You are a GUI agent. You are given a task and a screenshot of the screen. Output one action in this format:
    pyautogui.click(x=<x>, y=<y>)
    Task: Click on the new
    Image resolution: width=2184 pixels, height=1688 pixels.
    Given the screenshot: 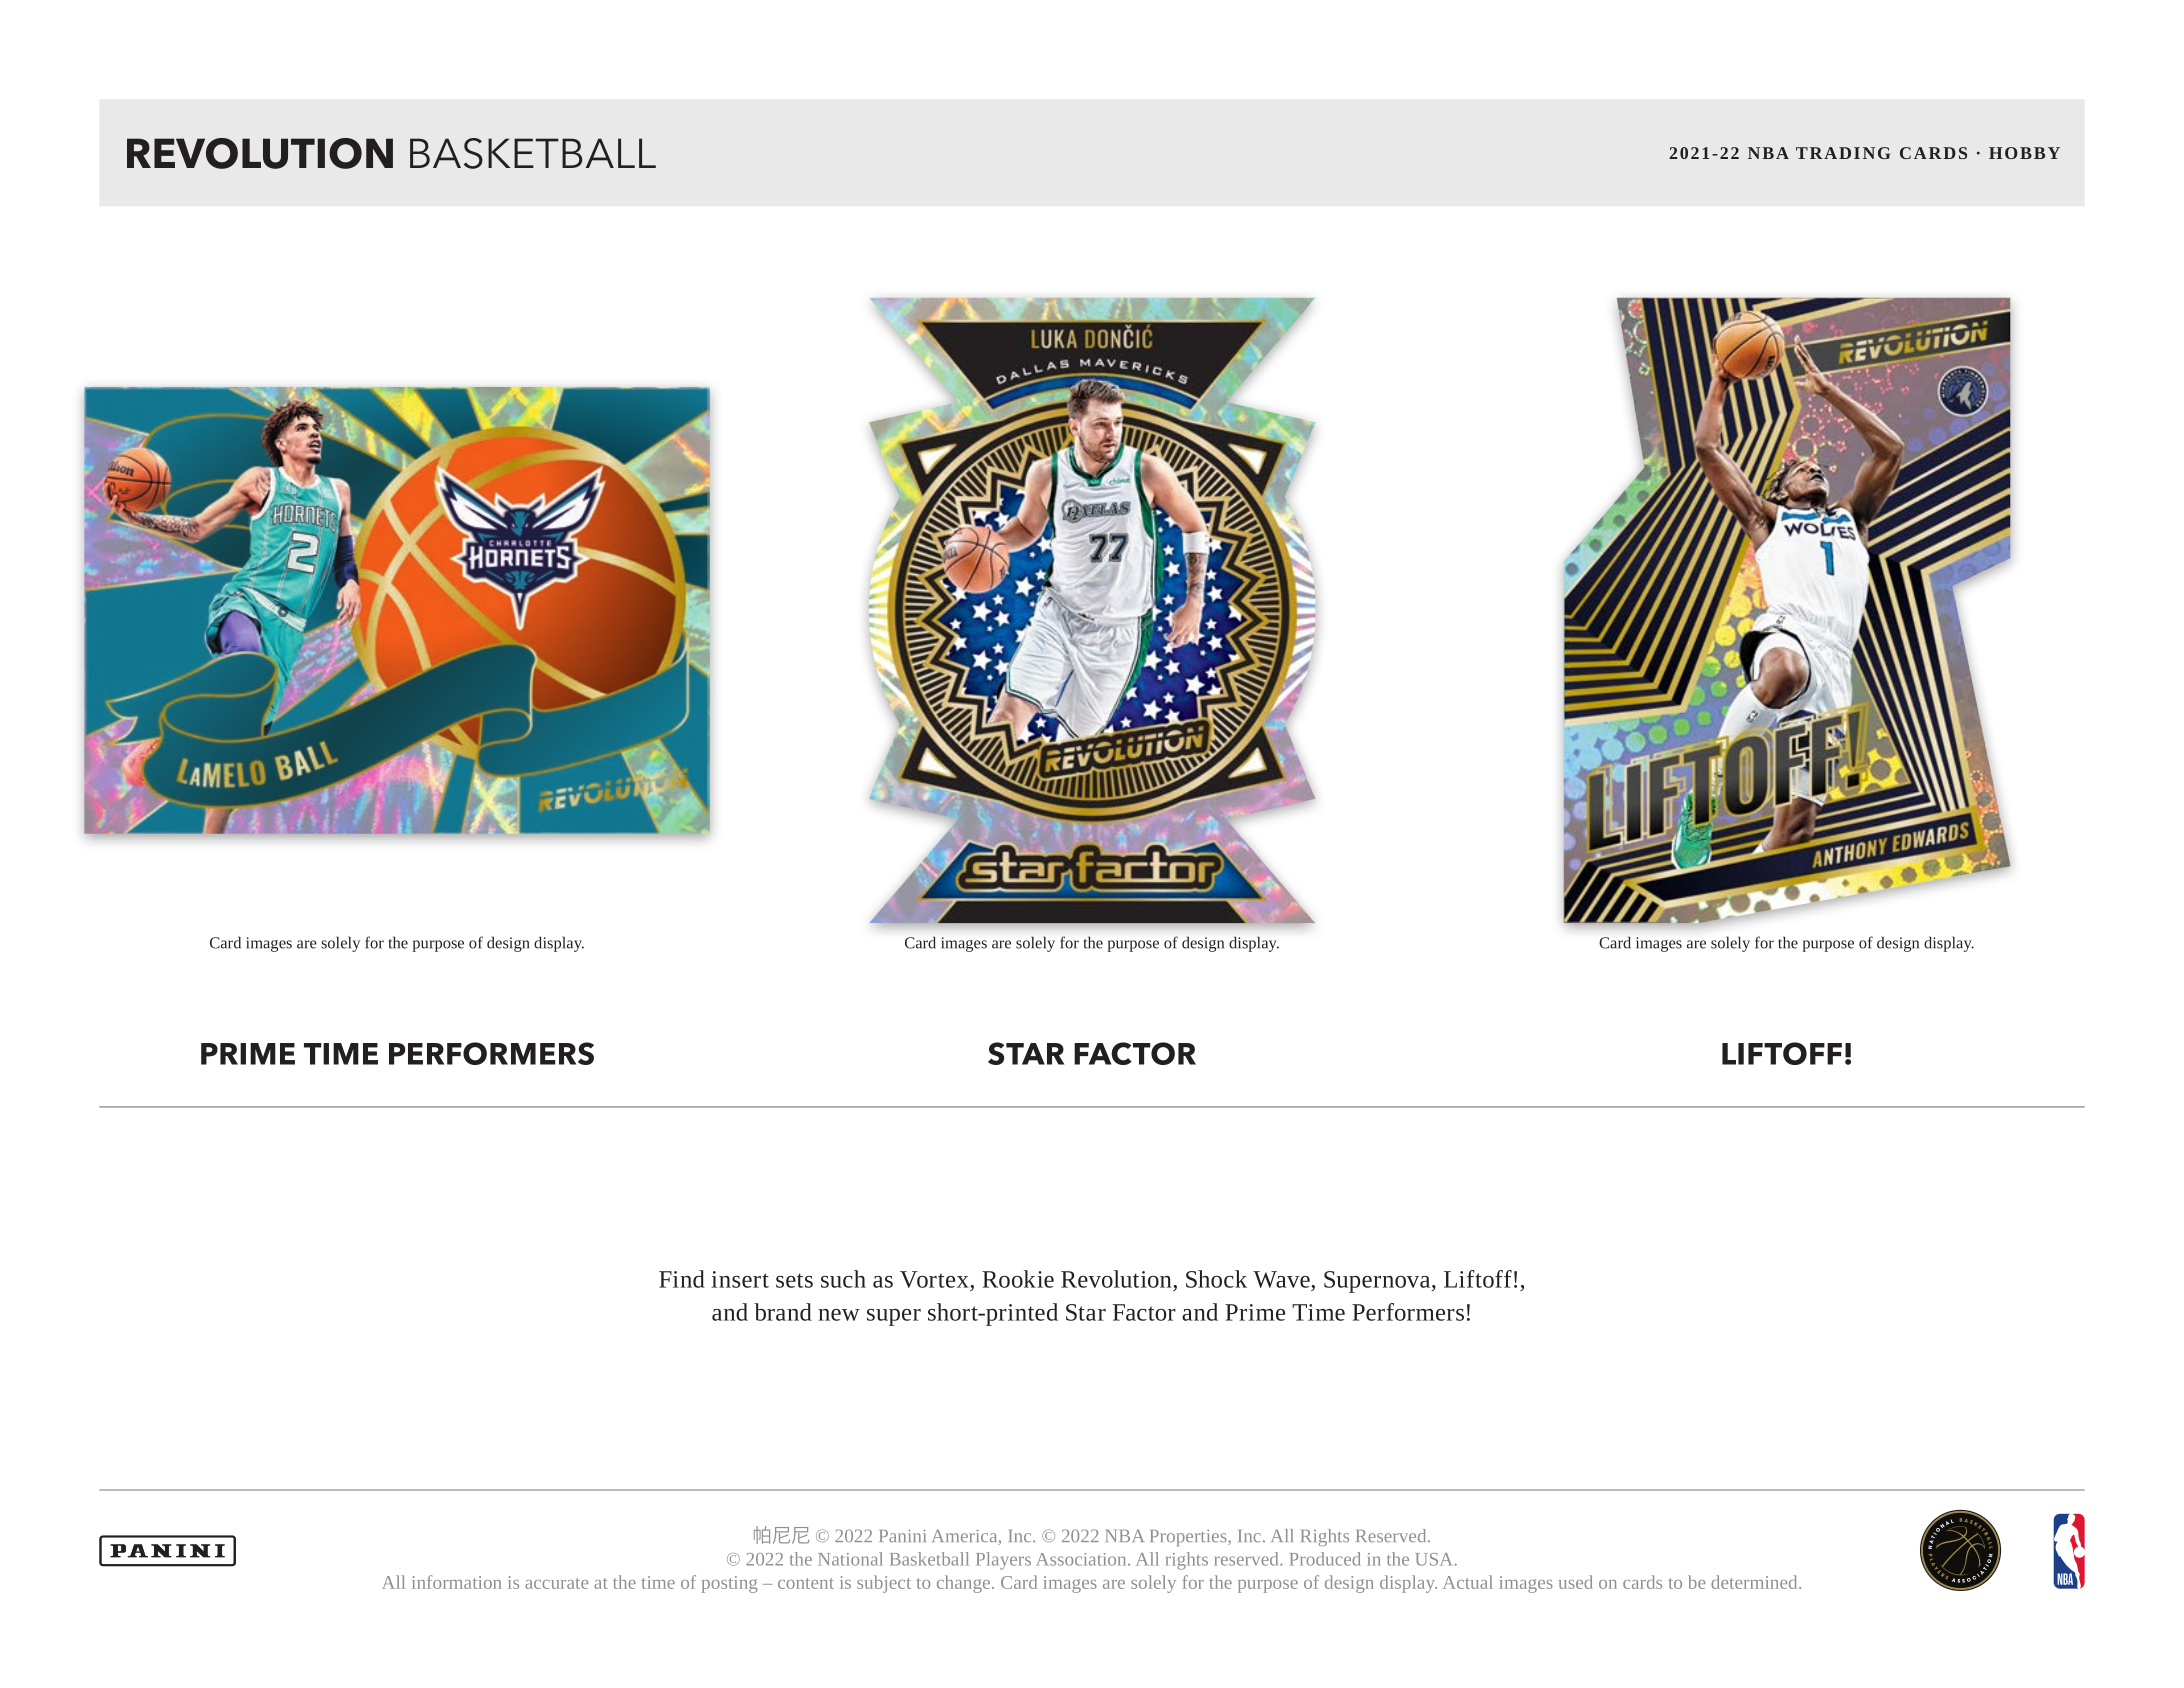 What is the action you would take?
    pyautogui.click(x=839, y=1315)
